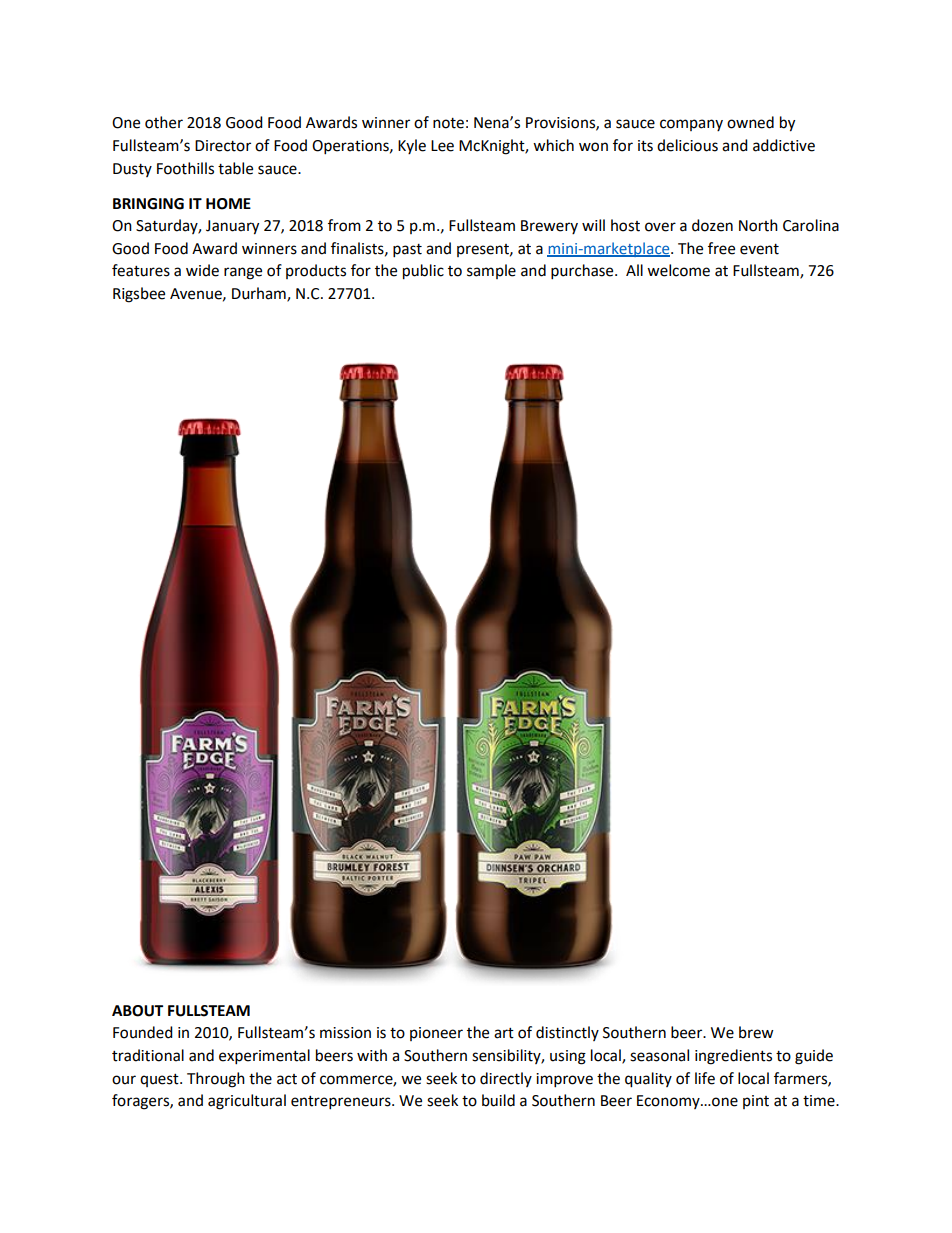 The height and width of the image is (1233, 952). I want to click on directly, so click(506, 1079).
